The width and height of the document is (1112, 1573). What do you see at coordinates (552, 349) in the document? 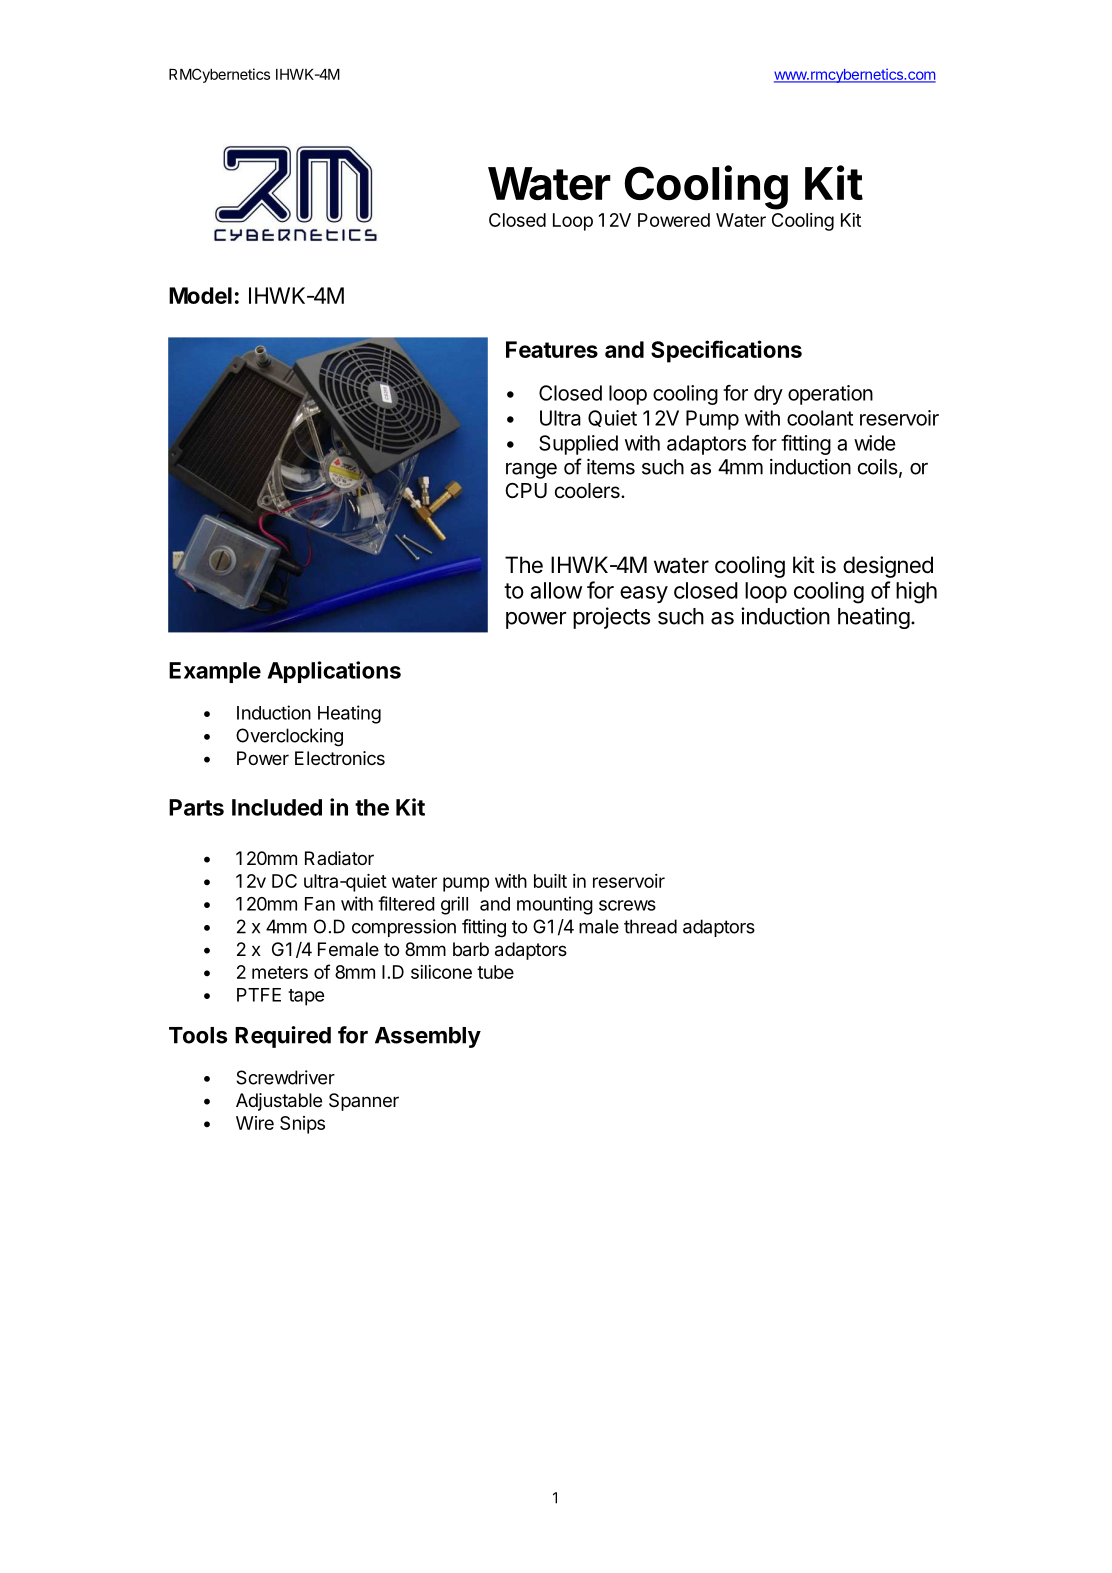
I see `Features` at bounding box center [552, 349].
